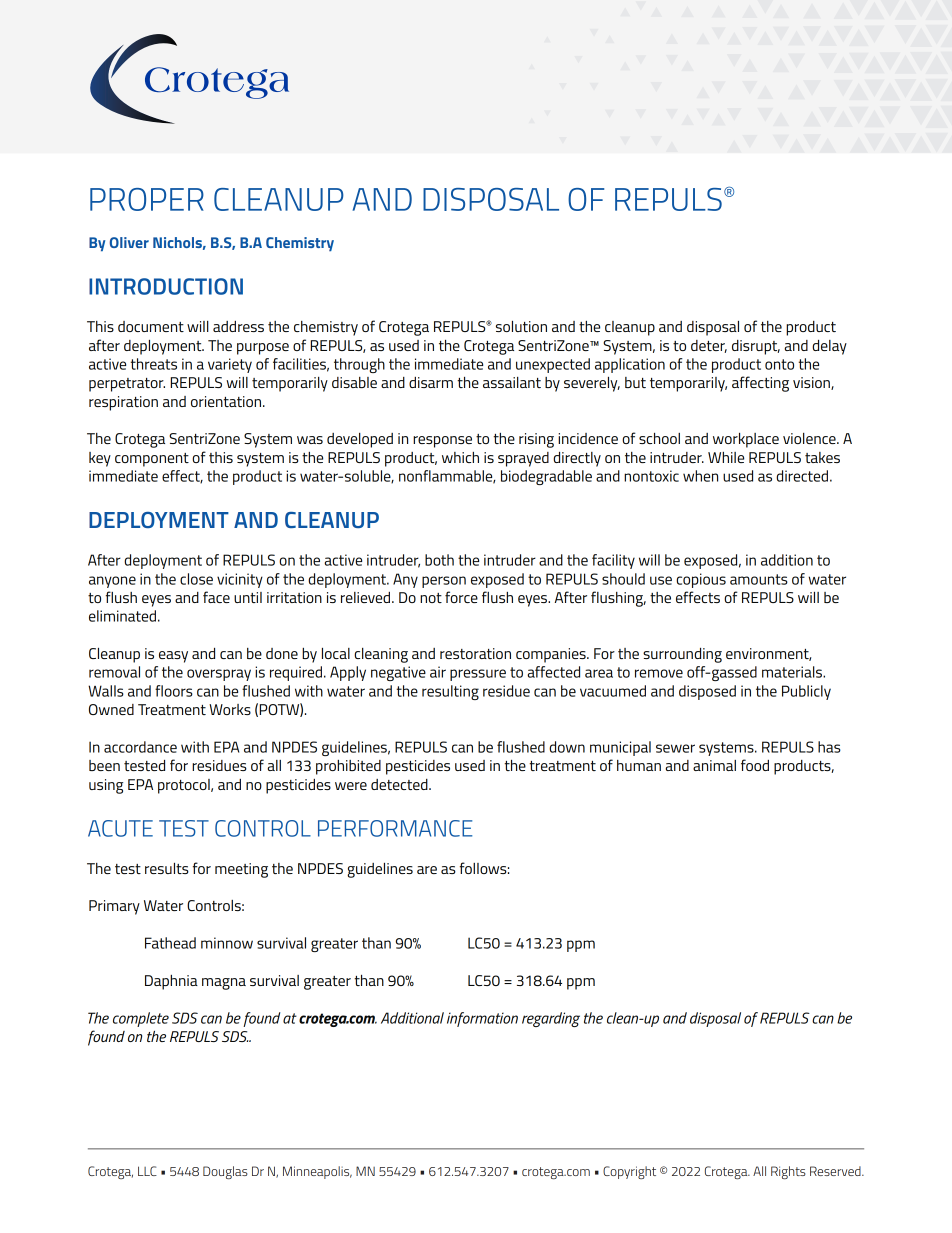 Image resolution: width=952 pixels, height=1233 pixels. Describe the element at coordinates (227, 943) in the screenshot. I see `minnow` at that location.
